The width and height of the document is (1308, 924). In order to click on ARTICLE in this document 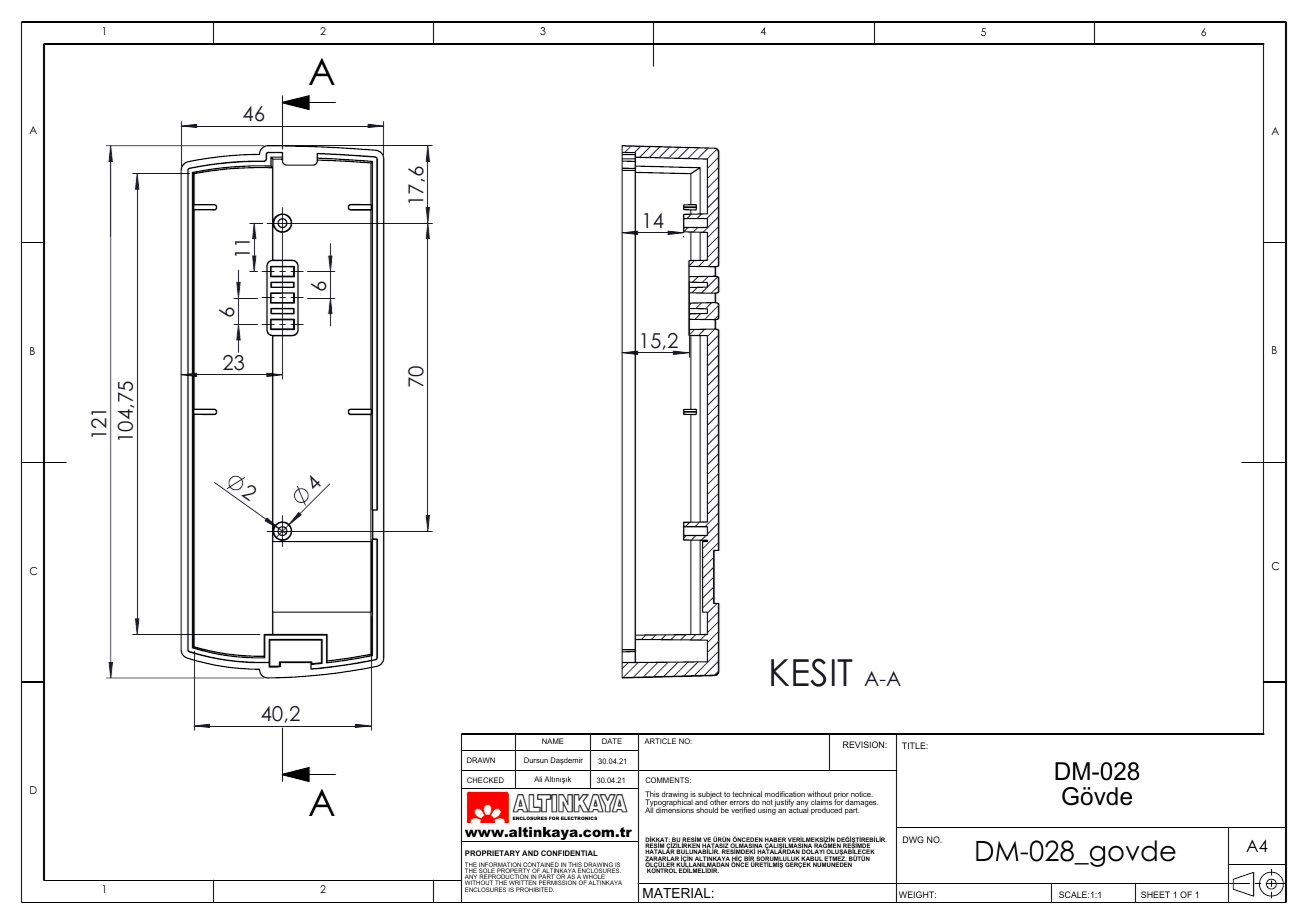, I will do `click(660, 741)`.
